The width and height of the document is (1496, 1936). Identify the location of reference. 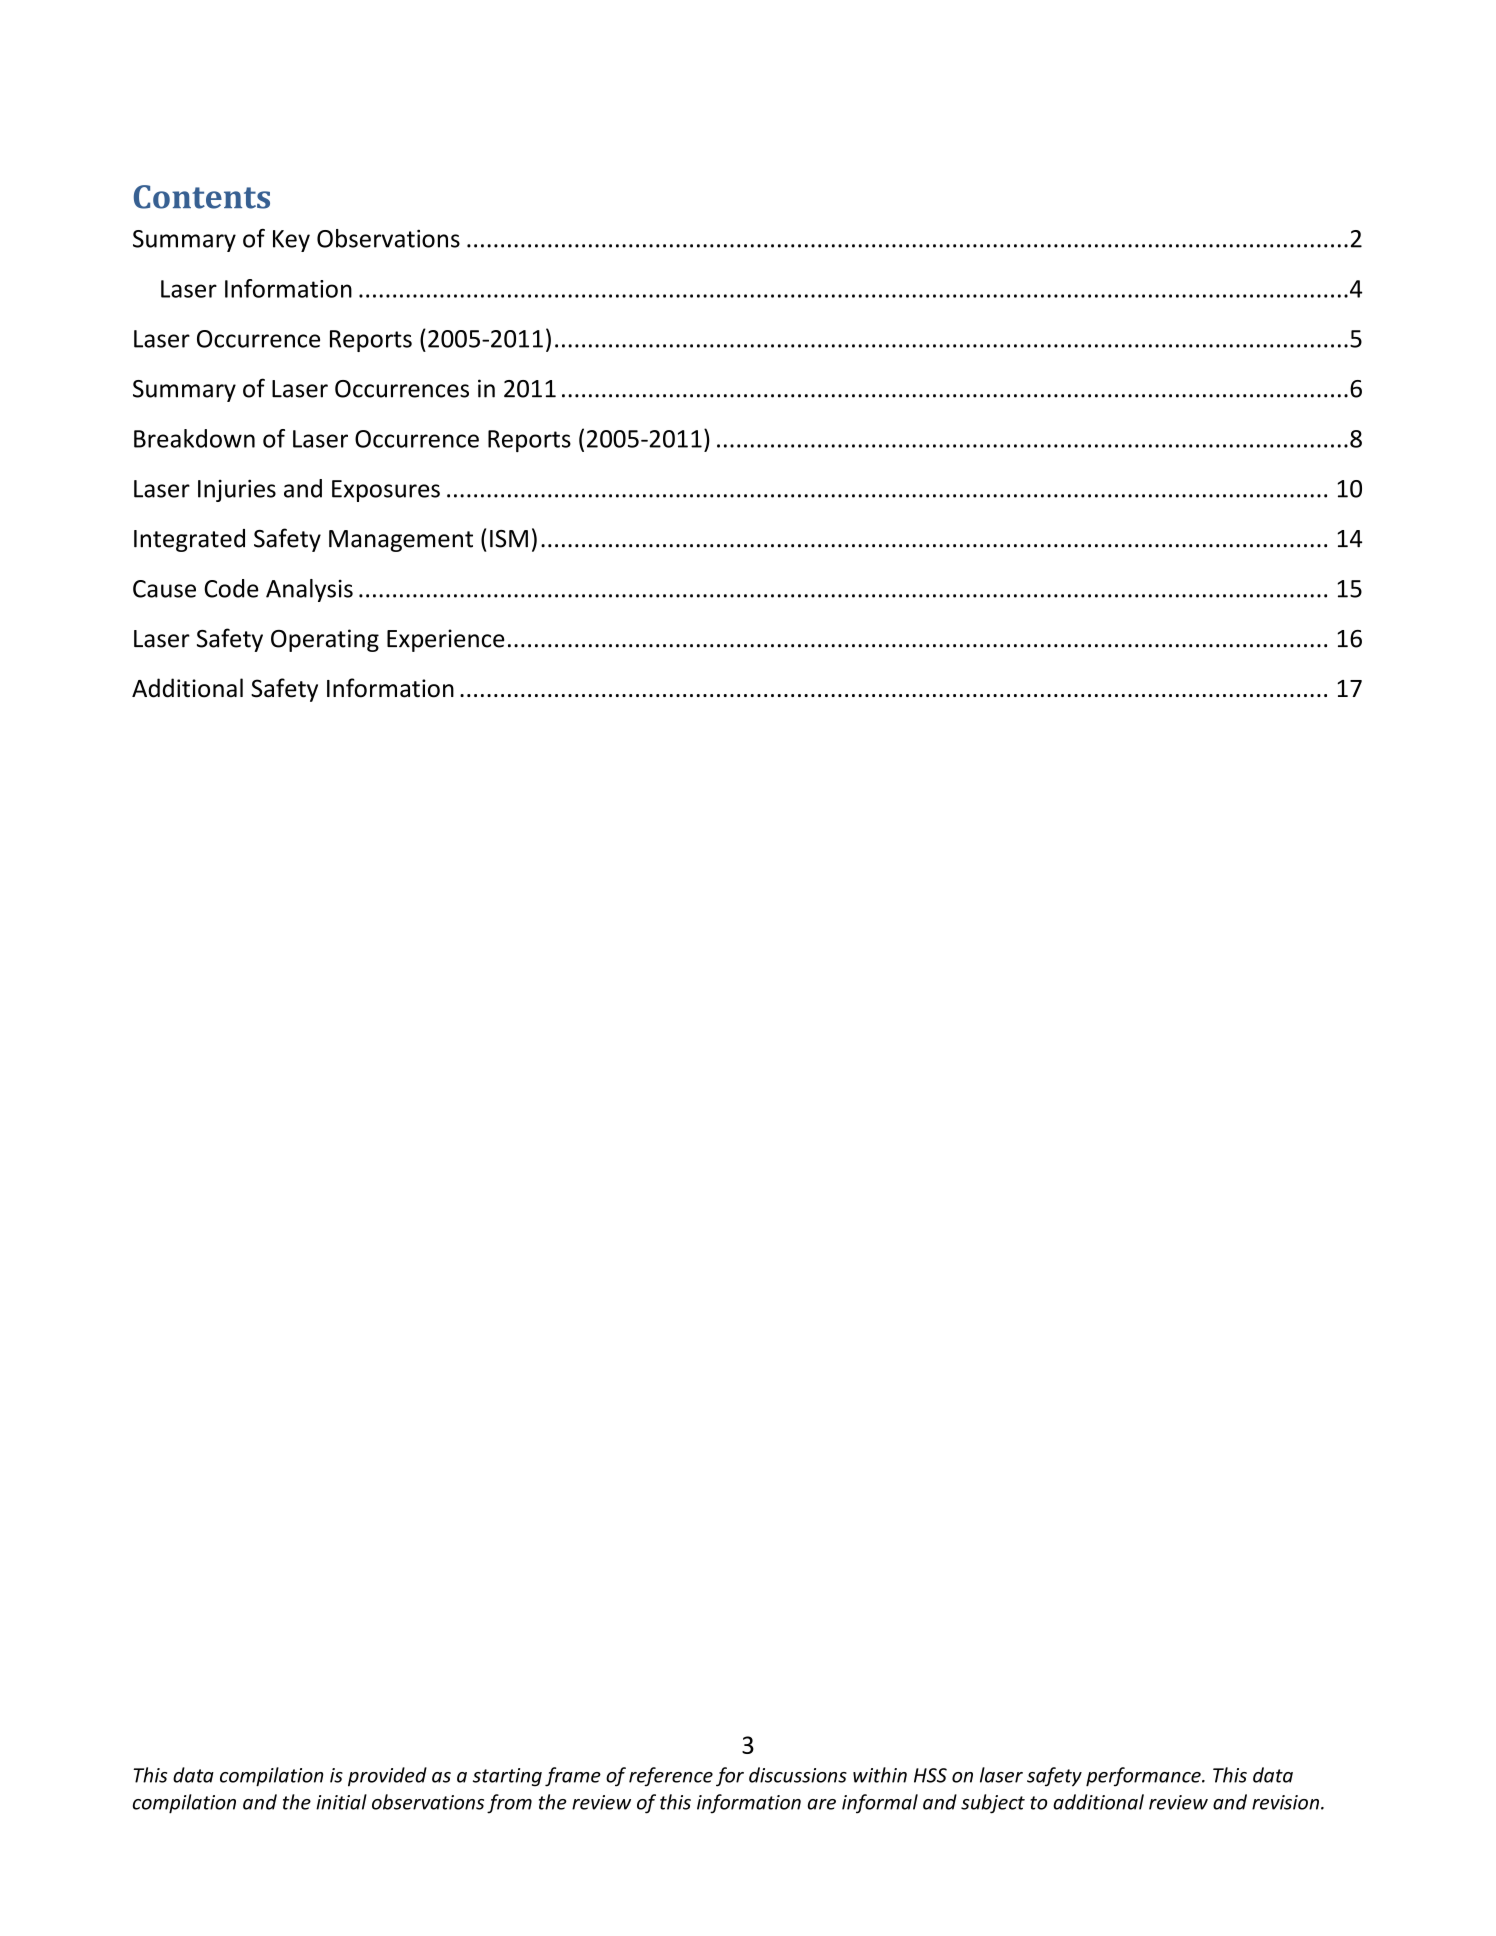
(671, 1777).
